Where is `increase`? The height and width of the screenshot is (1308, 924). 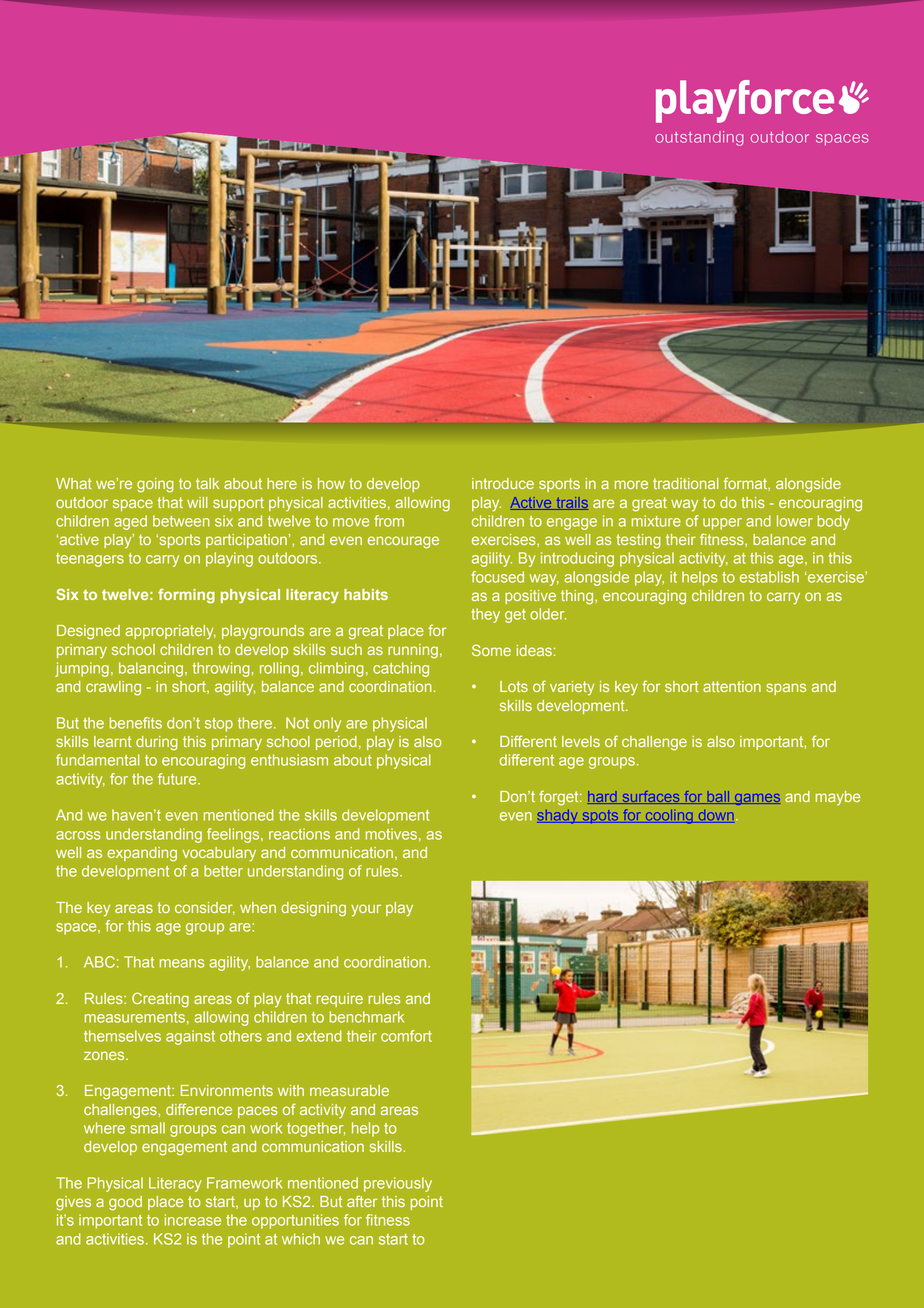 increase is located at coordinates (193, 1220).
